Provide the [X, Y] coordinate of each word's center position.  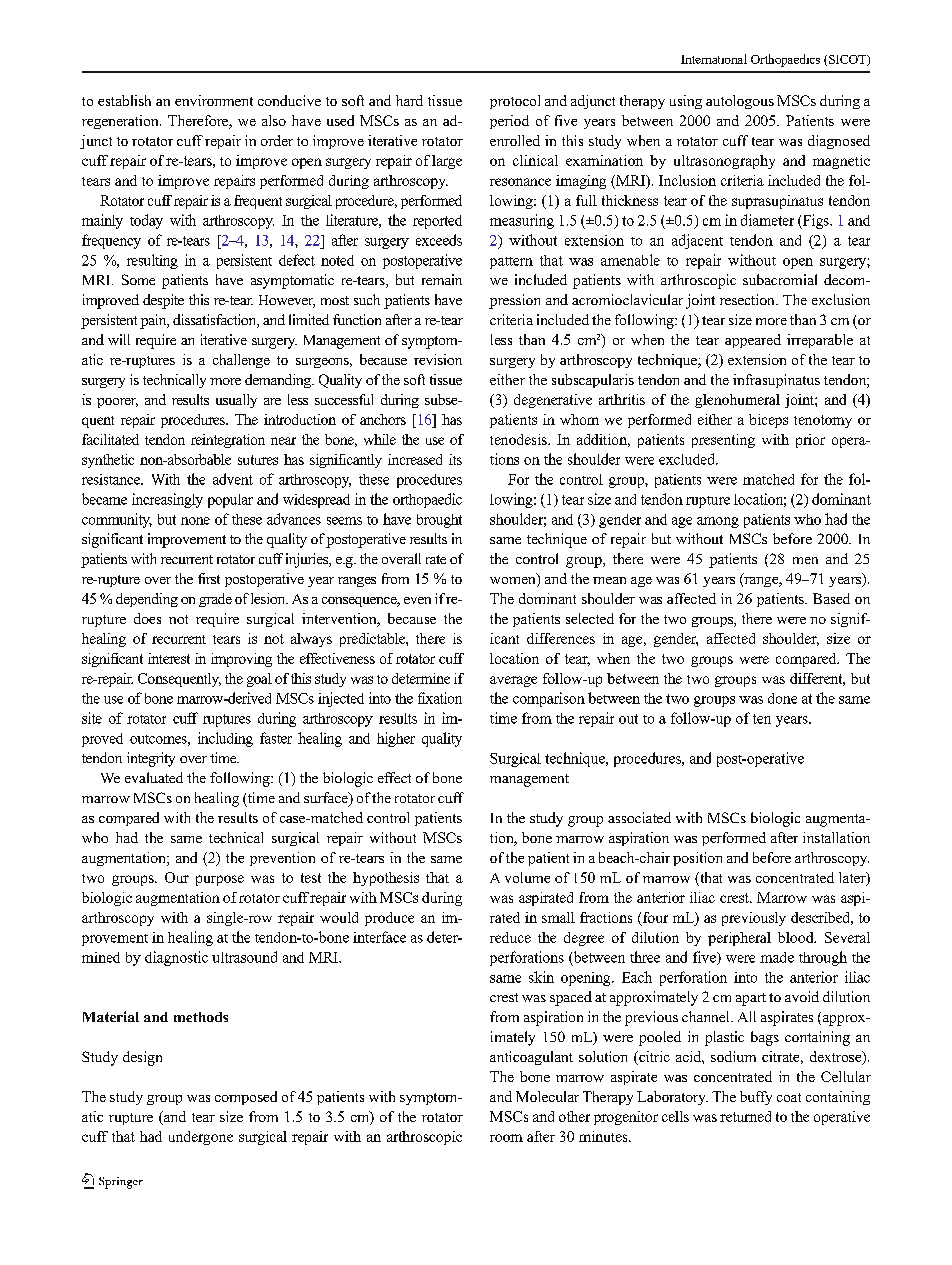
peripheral [739, 939]
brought [439, 521]
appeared [753, 341]
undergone [201, 1138]
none [195, 521]
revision [438, 359]
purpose [220, 880]
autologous [740, 102]
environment [214, 100]
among [718, 522]
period [509, 122]
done [782, 698]
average [513, 681]
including [225, 739]
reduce [510, 937]
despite [163, 301]
